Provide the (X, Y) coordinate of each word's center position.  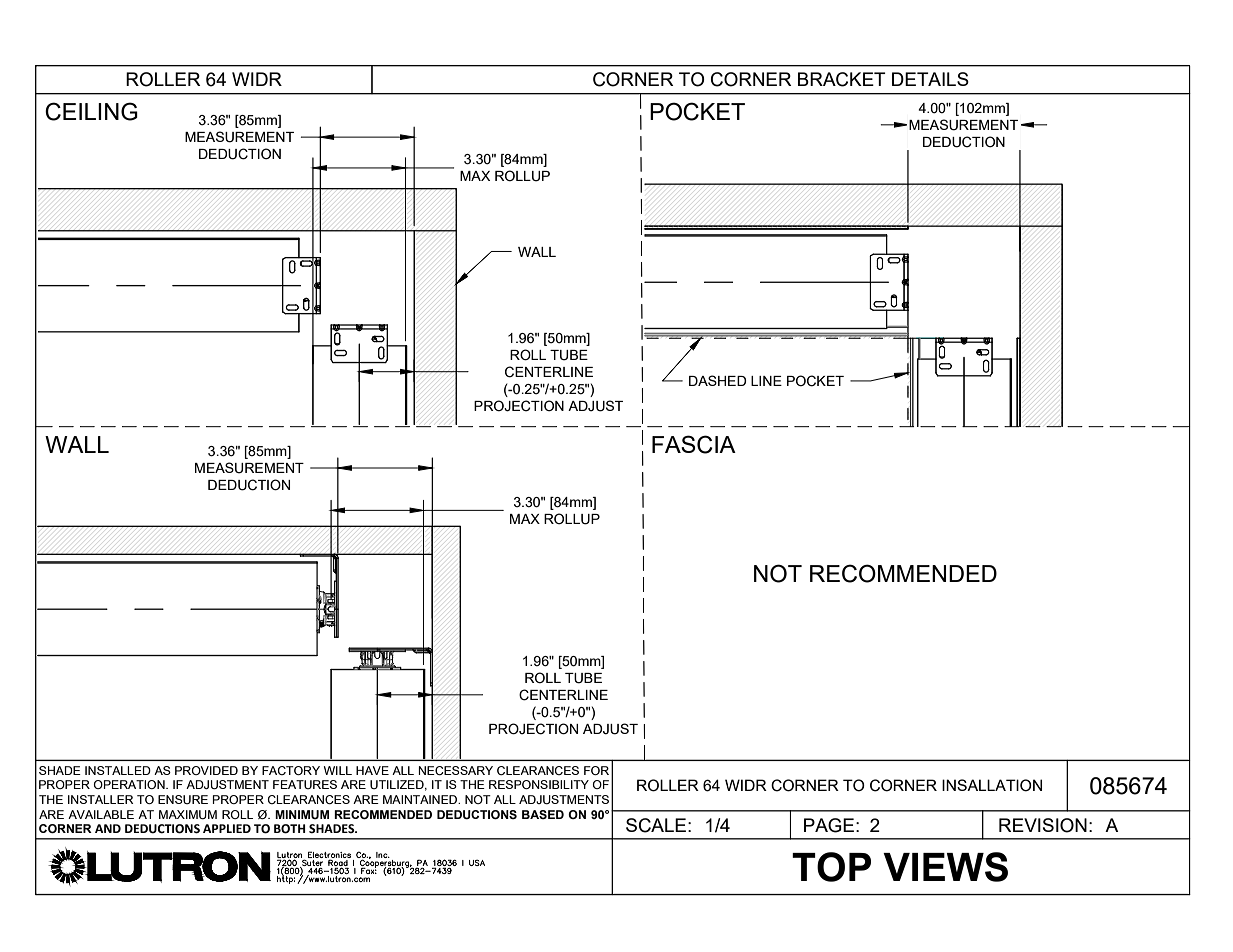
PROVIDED (206, 770)
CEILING (91, 111)
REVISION (1043, 825)
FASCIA (694, 444)
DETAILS (930, 79)
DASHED (718, 380)
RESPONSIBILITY (539, 784)
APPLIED (227, 828)
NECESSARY (456, 770)
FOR (596, 770)
